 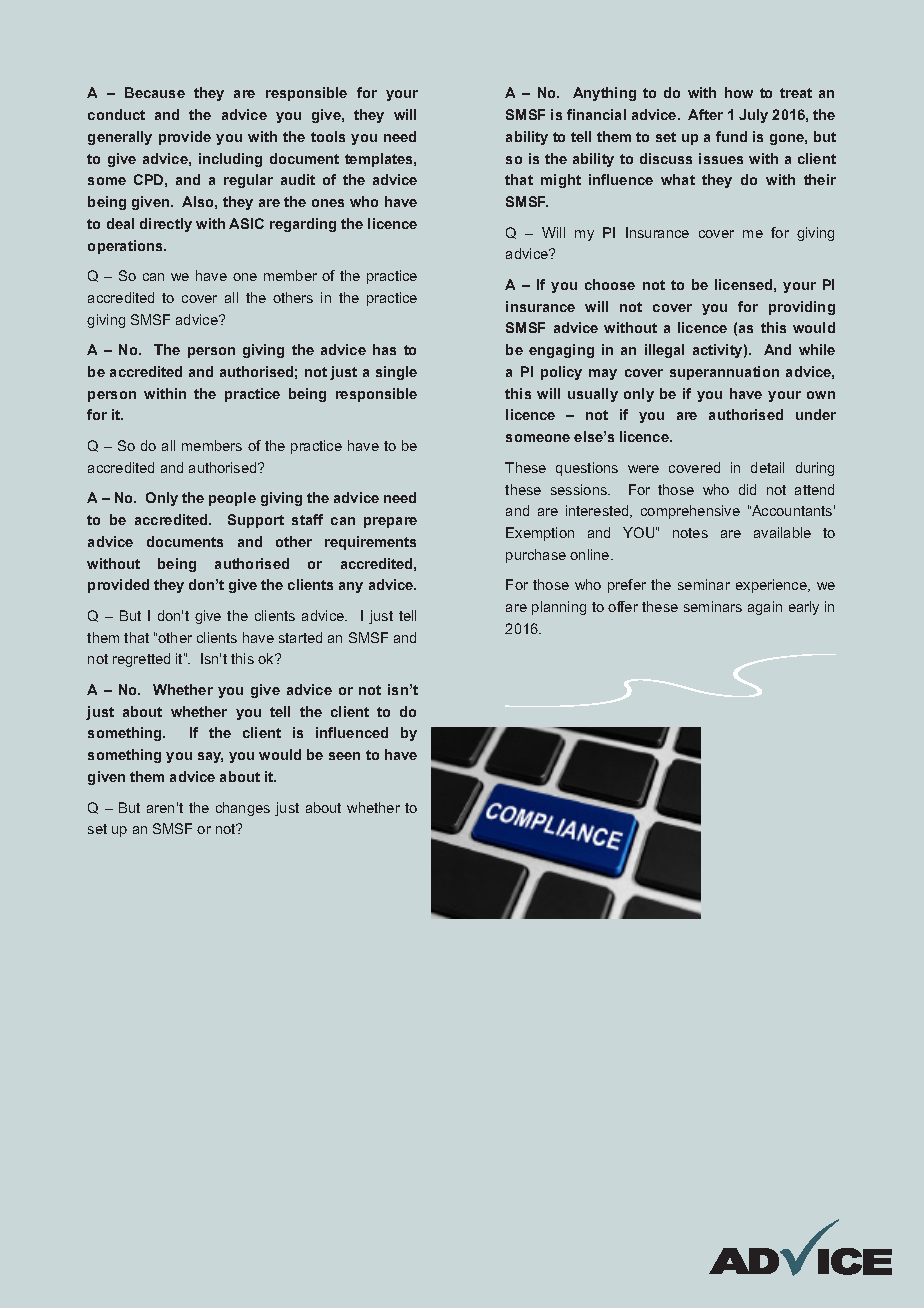 I want to click on financial, so click(x=596, y=114).
